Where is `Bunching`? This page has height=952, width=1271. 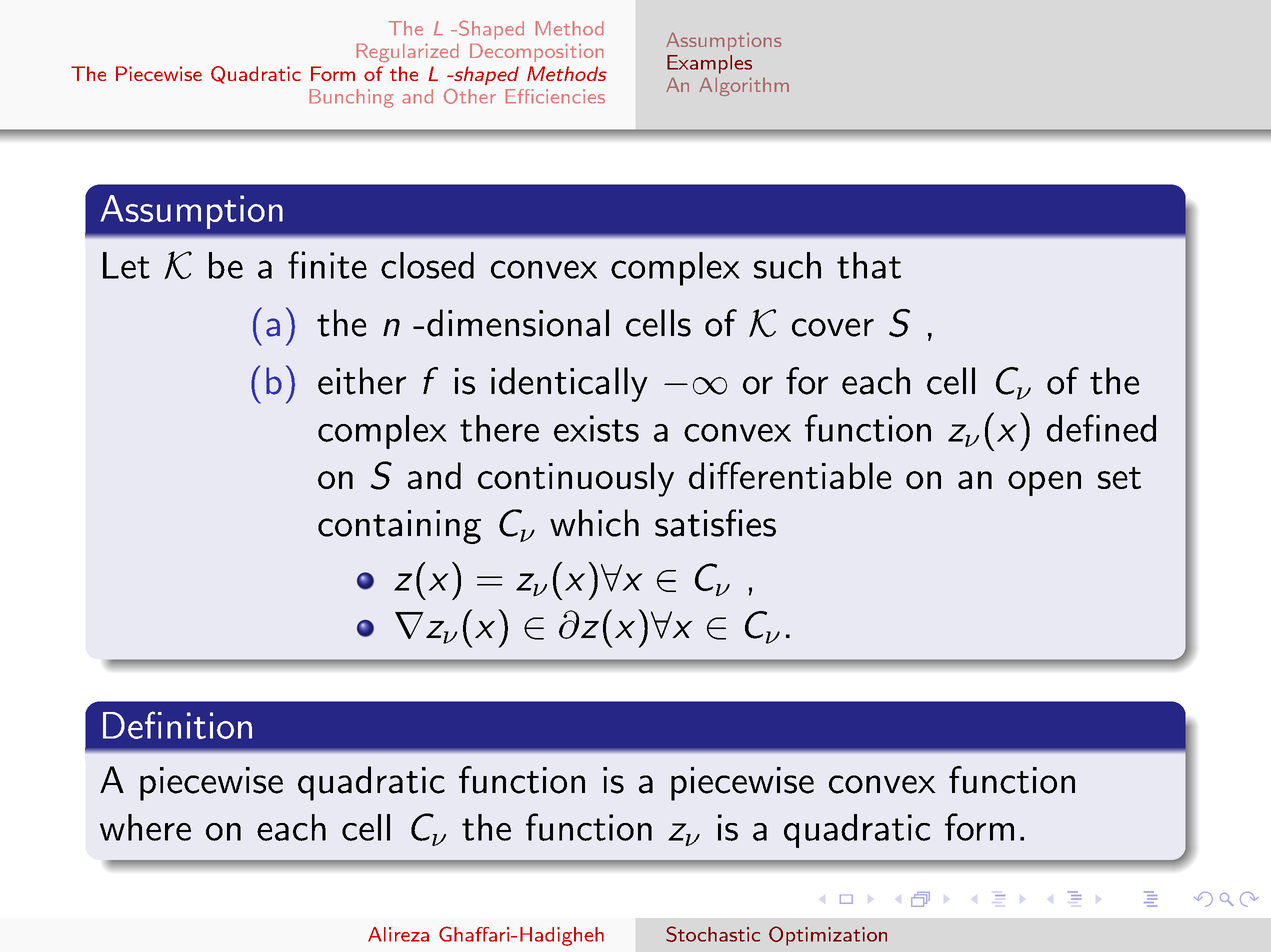 Bunching is located at coordinates (351, 98).
